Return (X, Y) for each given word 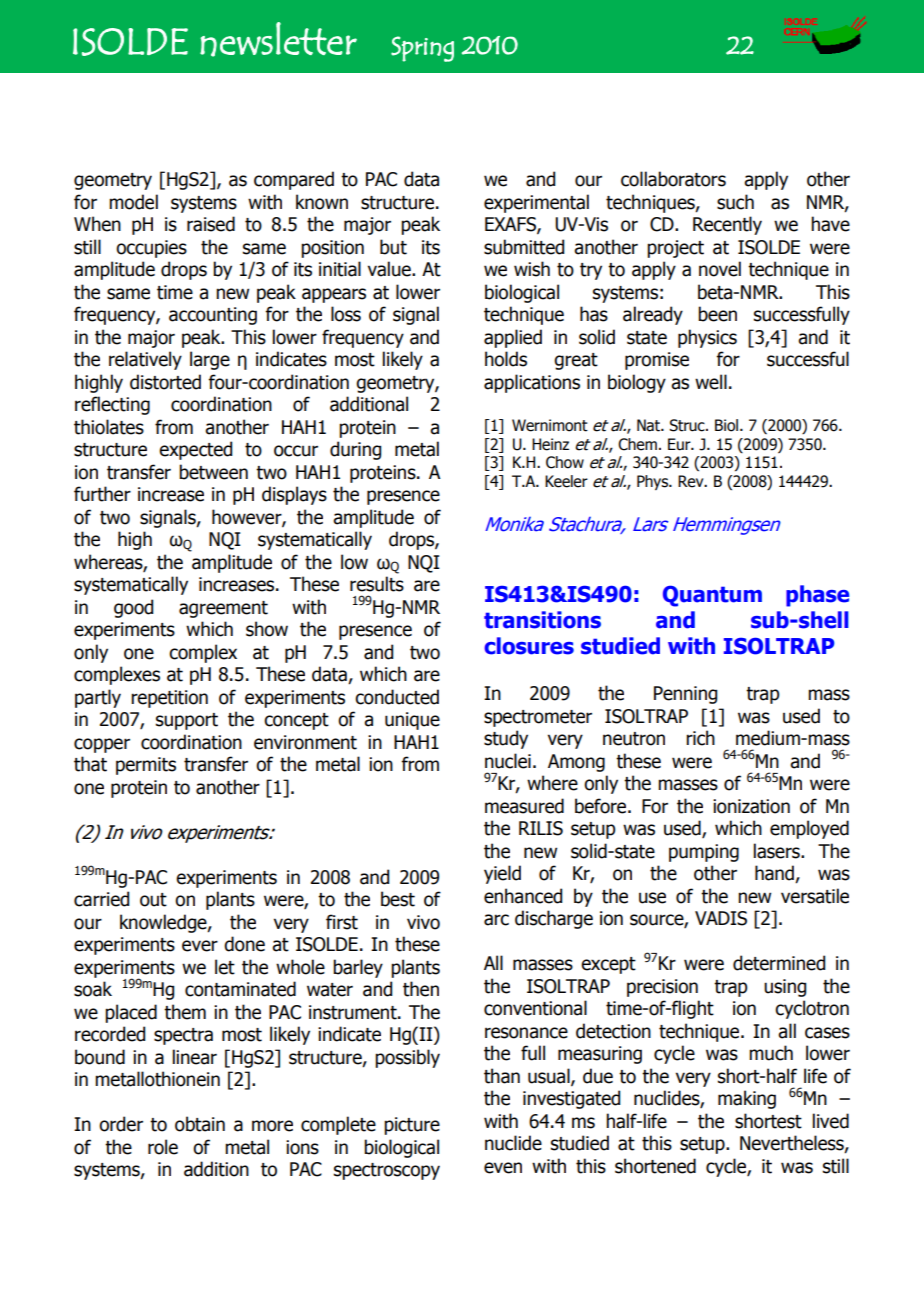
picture (412, 1126)
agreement (223, 609)
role (163, 1147)
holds (506, 359)
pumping (704, 853)
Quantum (712, 596)
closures (529, 646)
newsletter (278, 39)
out (153, 900)
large (210, 360)
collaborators (673, 179)
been (717, 314)
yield (502, 874)
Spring (422, 49)
